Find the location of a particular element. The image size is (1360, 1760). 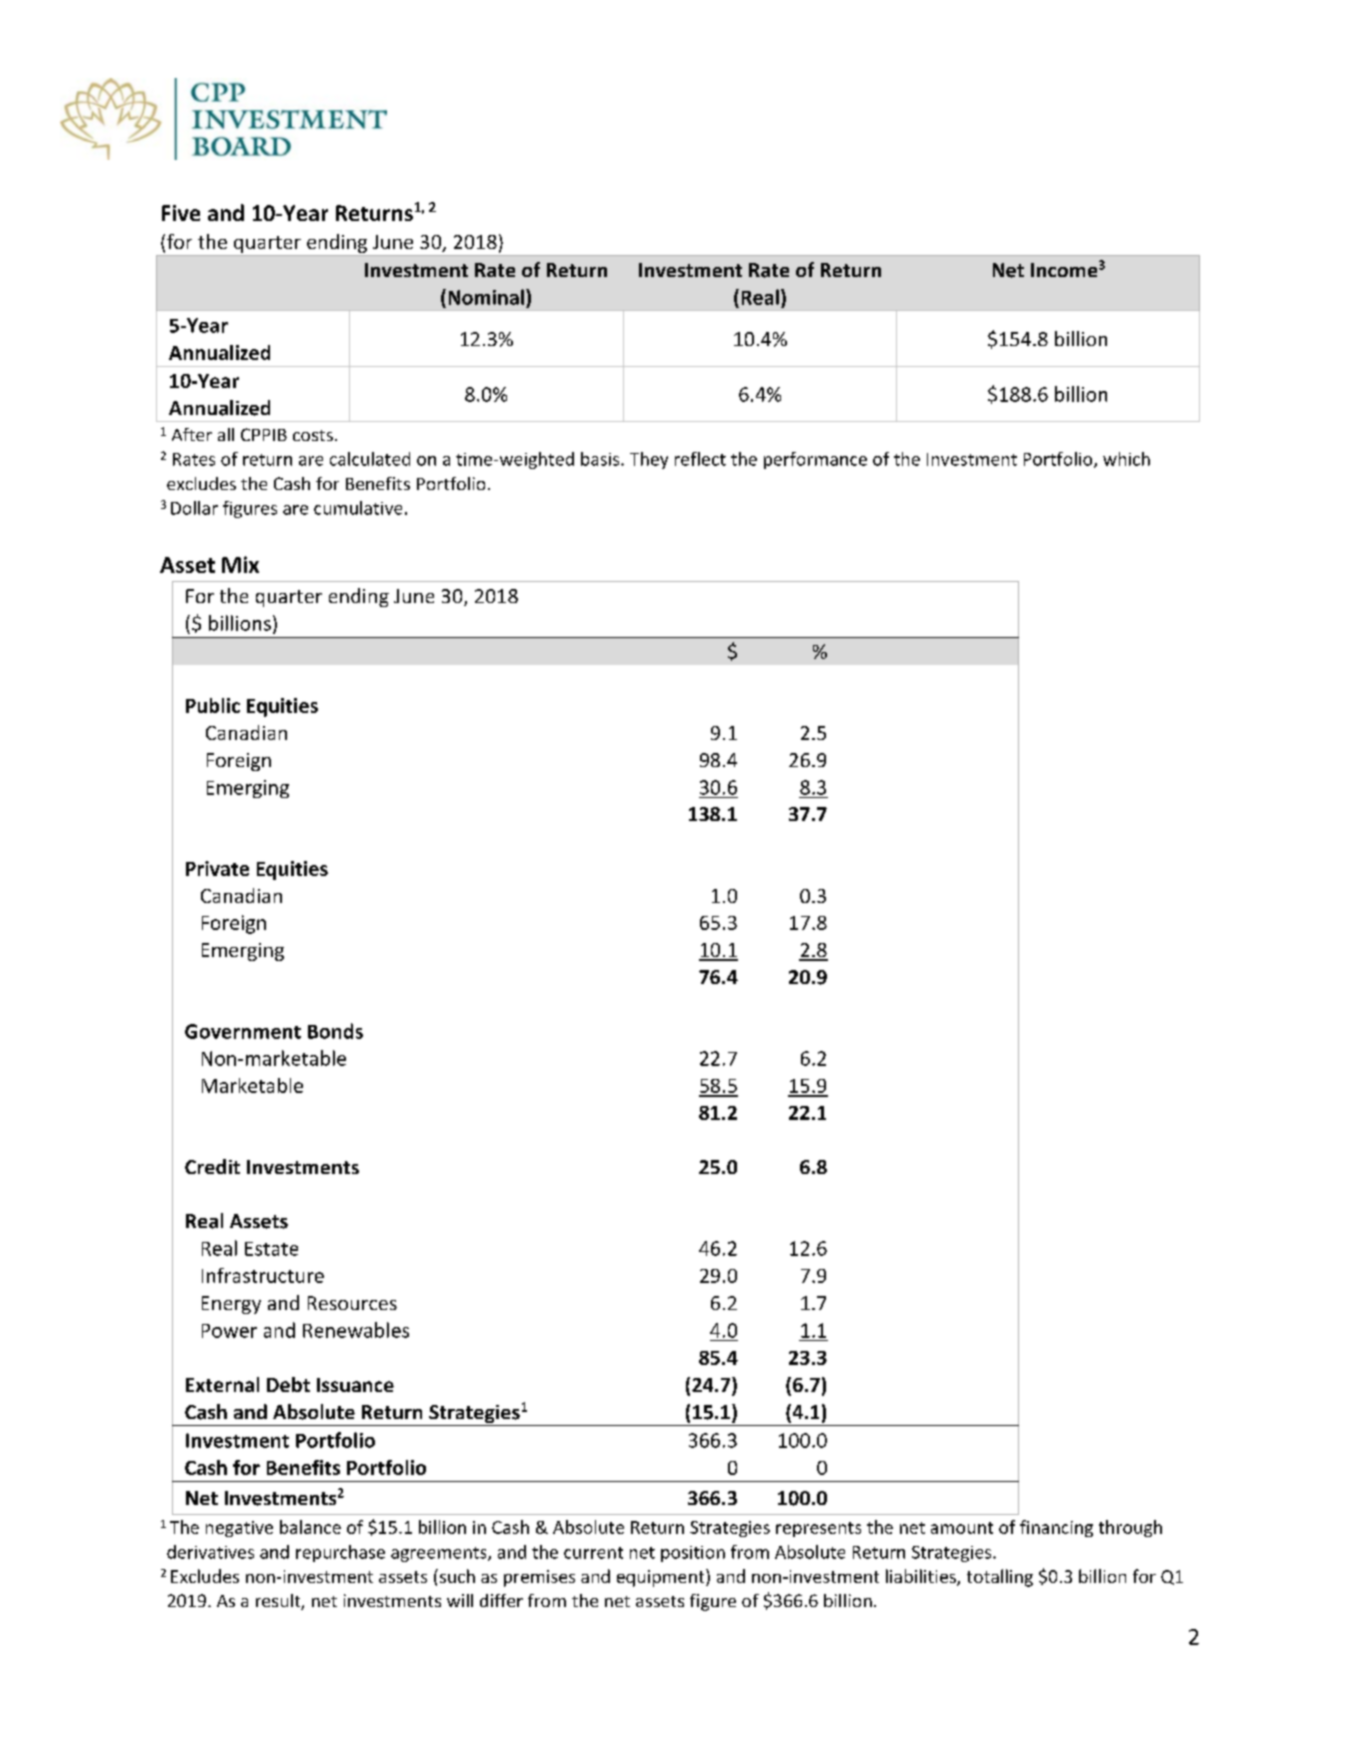

basis is located at coordinates (601, 459).
